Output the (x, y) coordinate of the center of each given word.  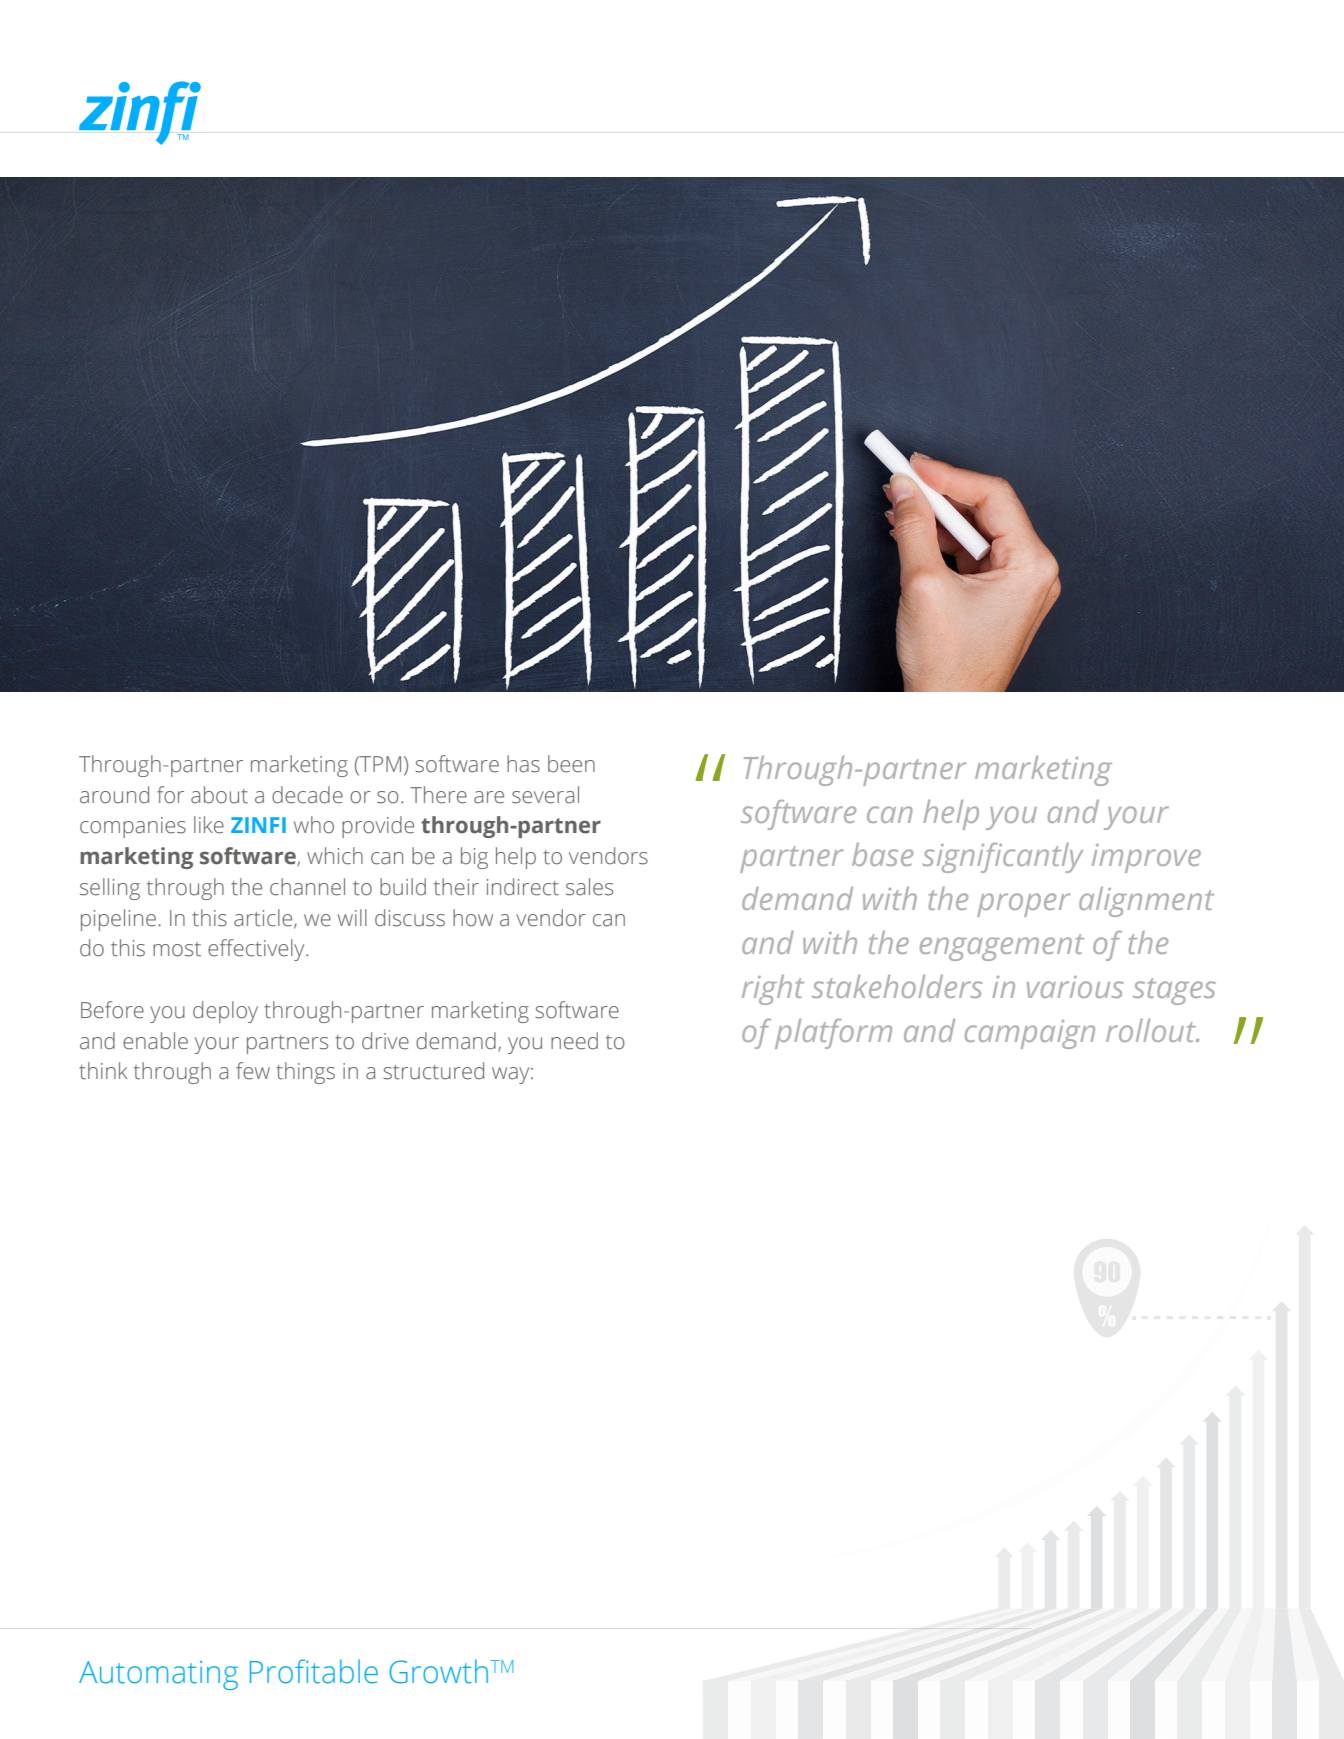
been (571, 764)
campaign (1030, 1034)
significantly (1003, 858)
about (219, 795)
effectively (257, 950)
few (253, 1071)
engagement (1002, 947)
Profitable (314, 1671)
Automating (158, 1675)
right (773, 990)
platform (833, 1034)
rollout (1152, 1030)
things (305, 1073)
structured (433, 1071)
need (574, 1041)
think (103, 1071)
